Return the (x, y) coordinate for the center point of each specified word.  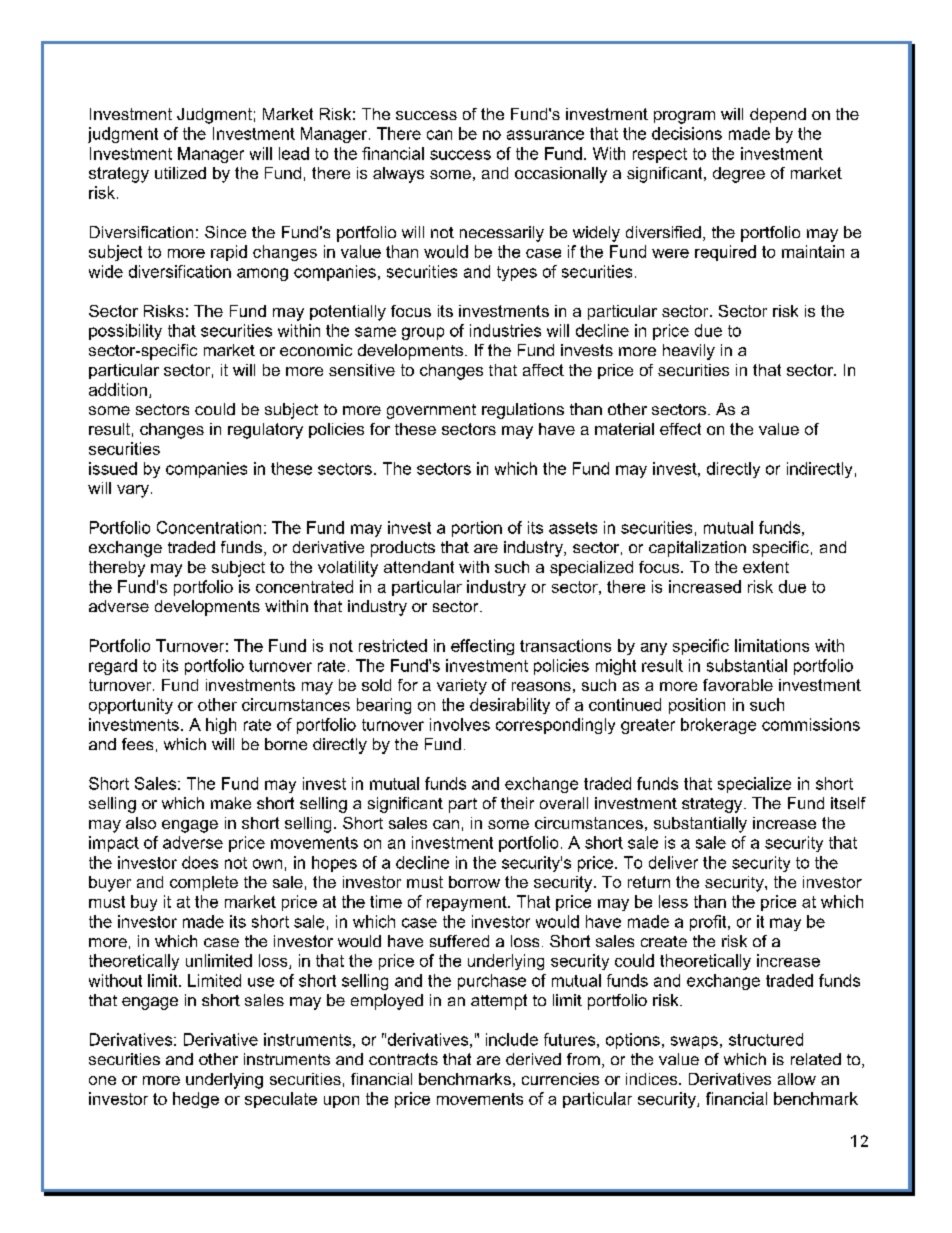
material (624, 429)
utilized (180, 173)
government (431, 411)
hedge (196, 1100)
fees (137, 744)
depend (778, 115)
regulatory (265, 431)
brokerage (718, 726)
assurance (545, 135)
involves (460, 724)
